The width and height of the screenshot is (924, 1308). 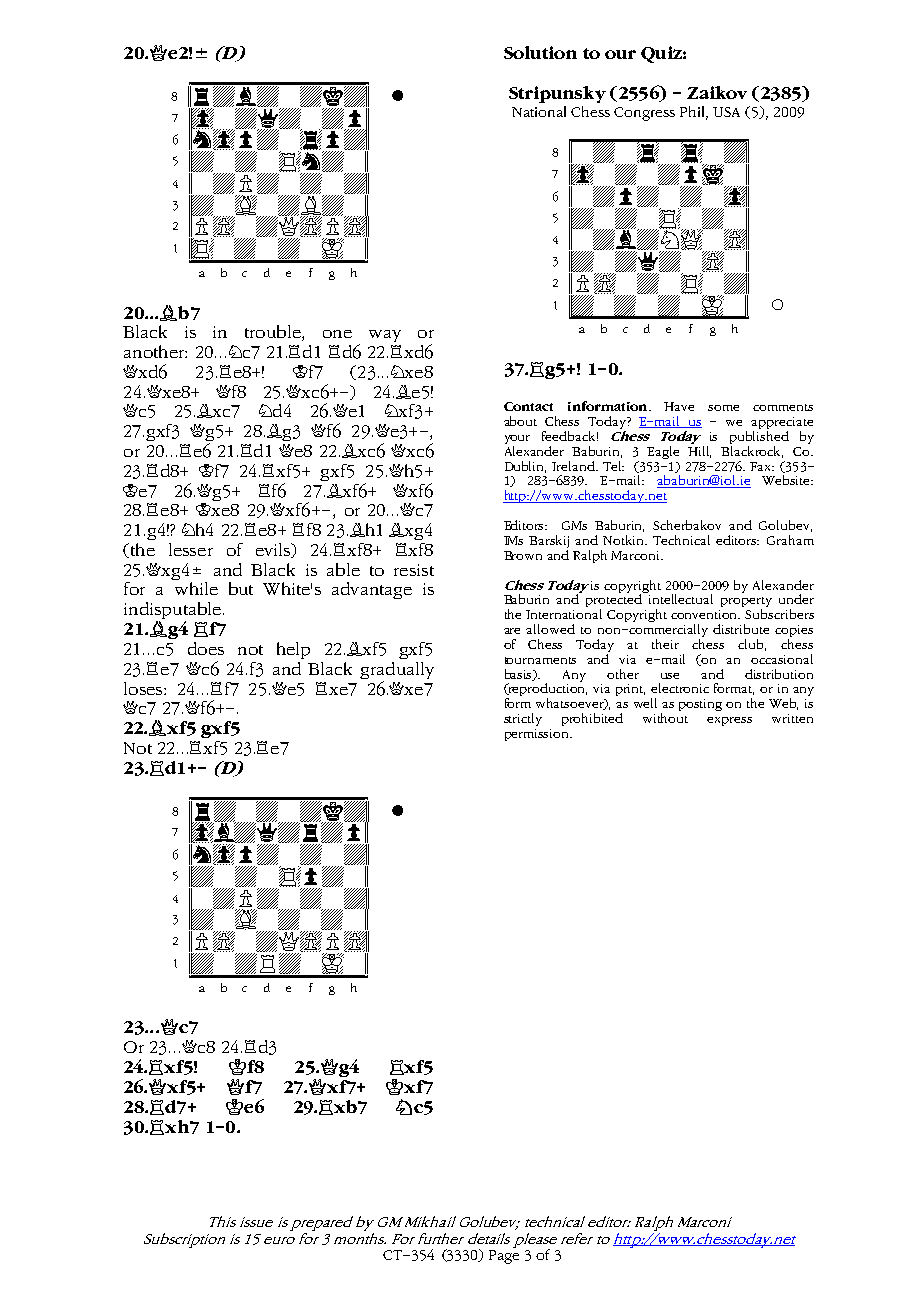 I want to click on loses, so click(x=144, y=688).
